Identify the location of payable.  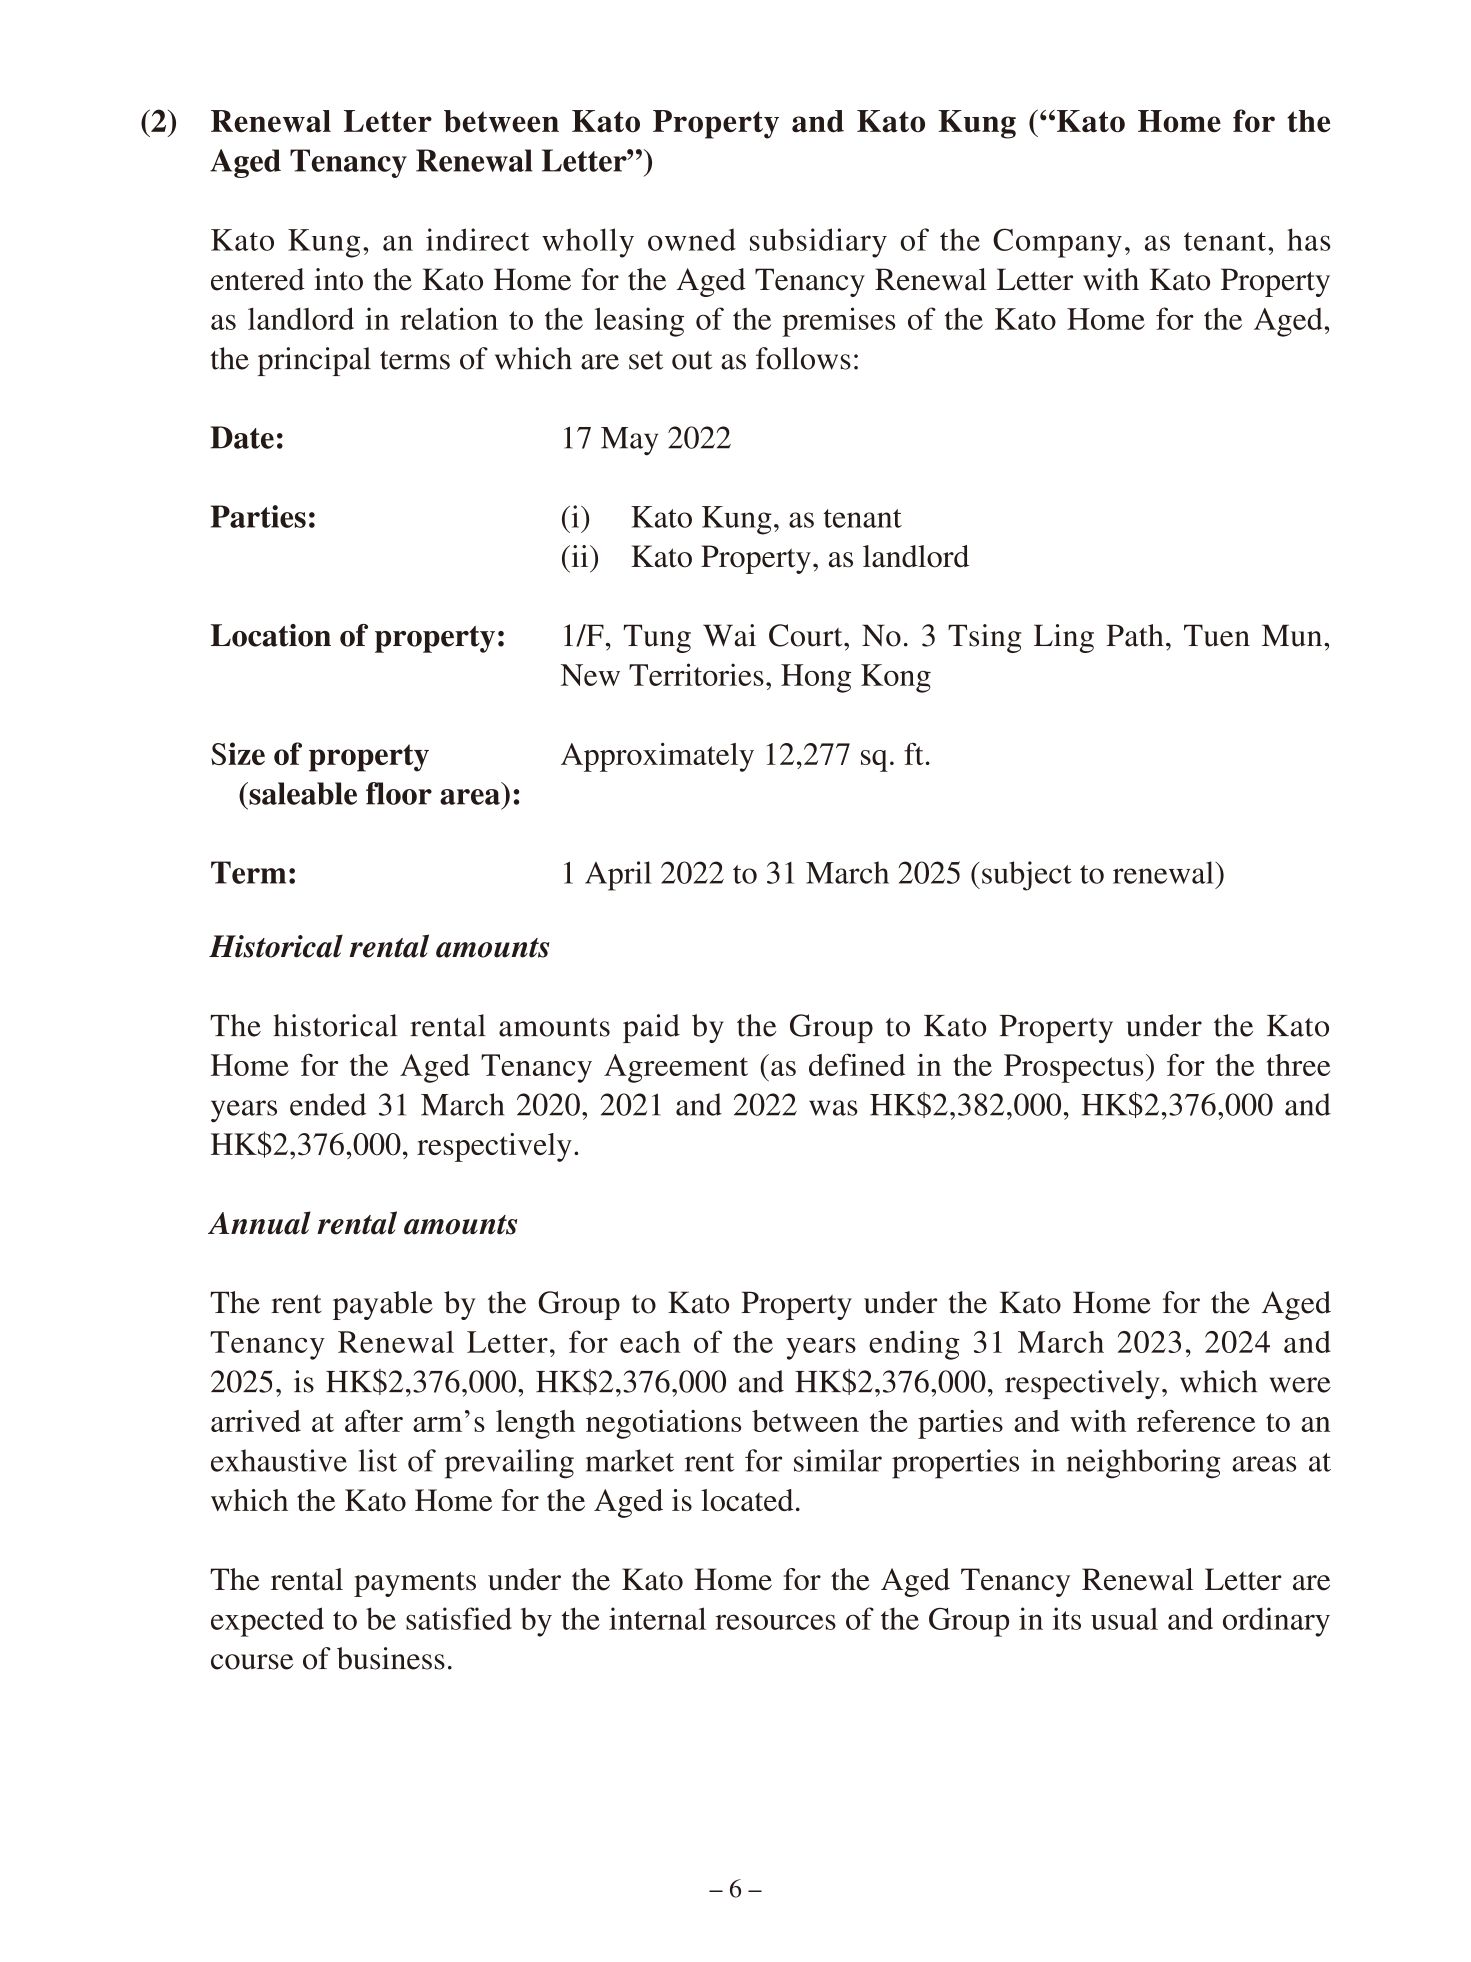
(383, 1305).
